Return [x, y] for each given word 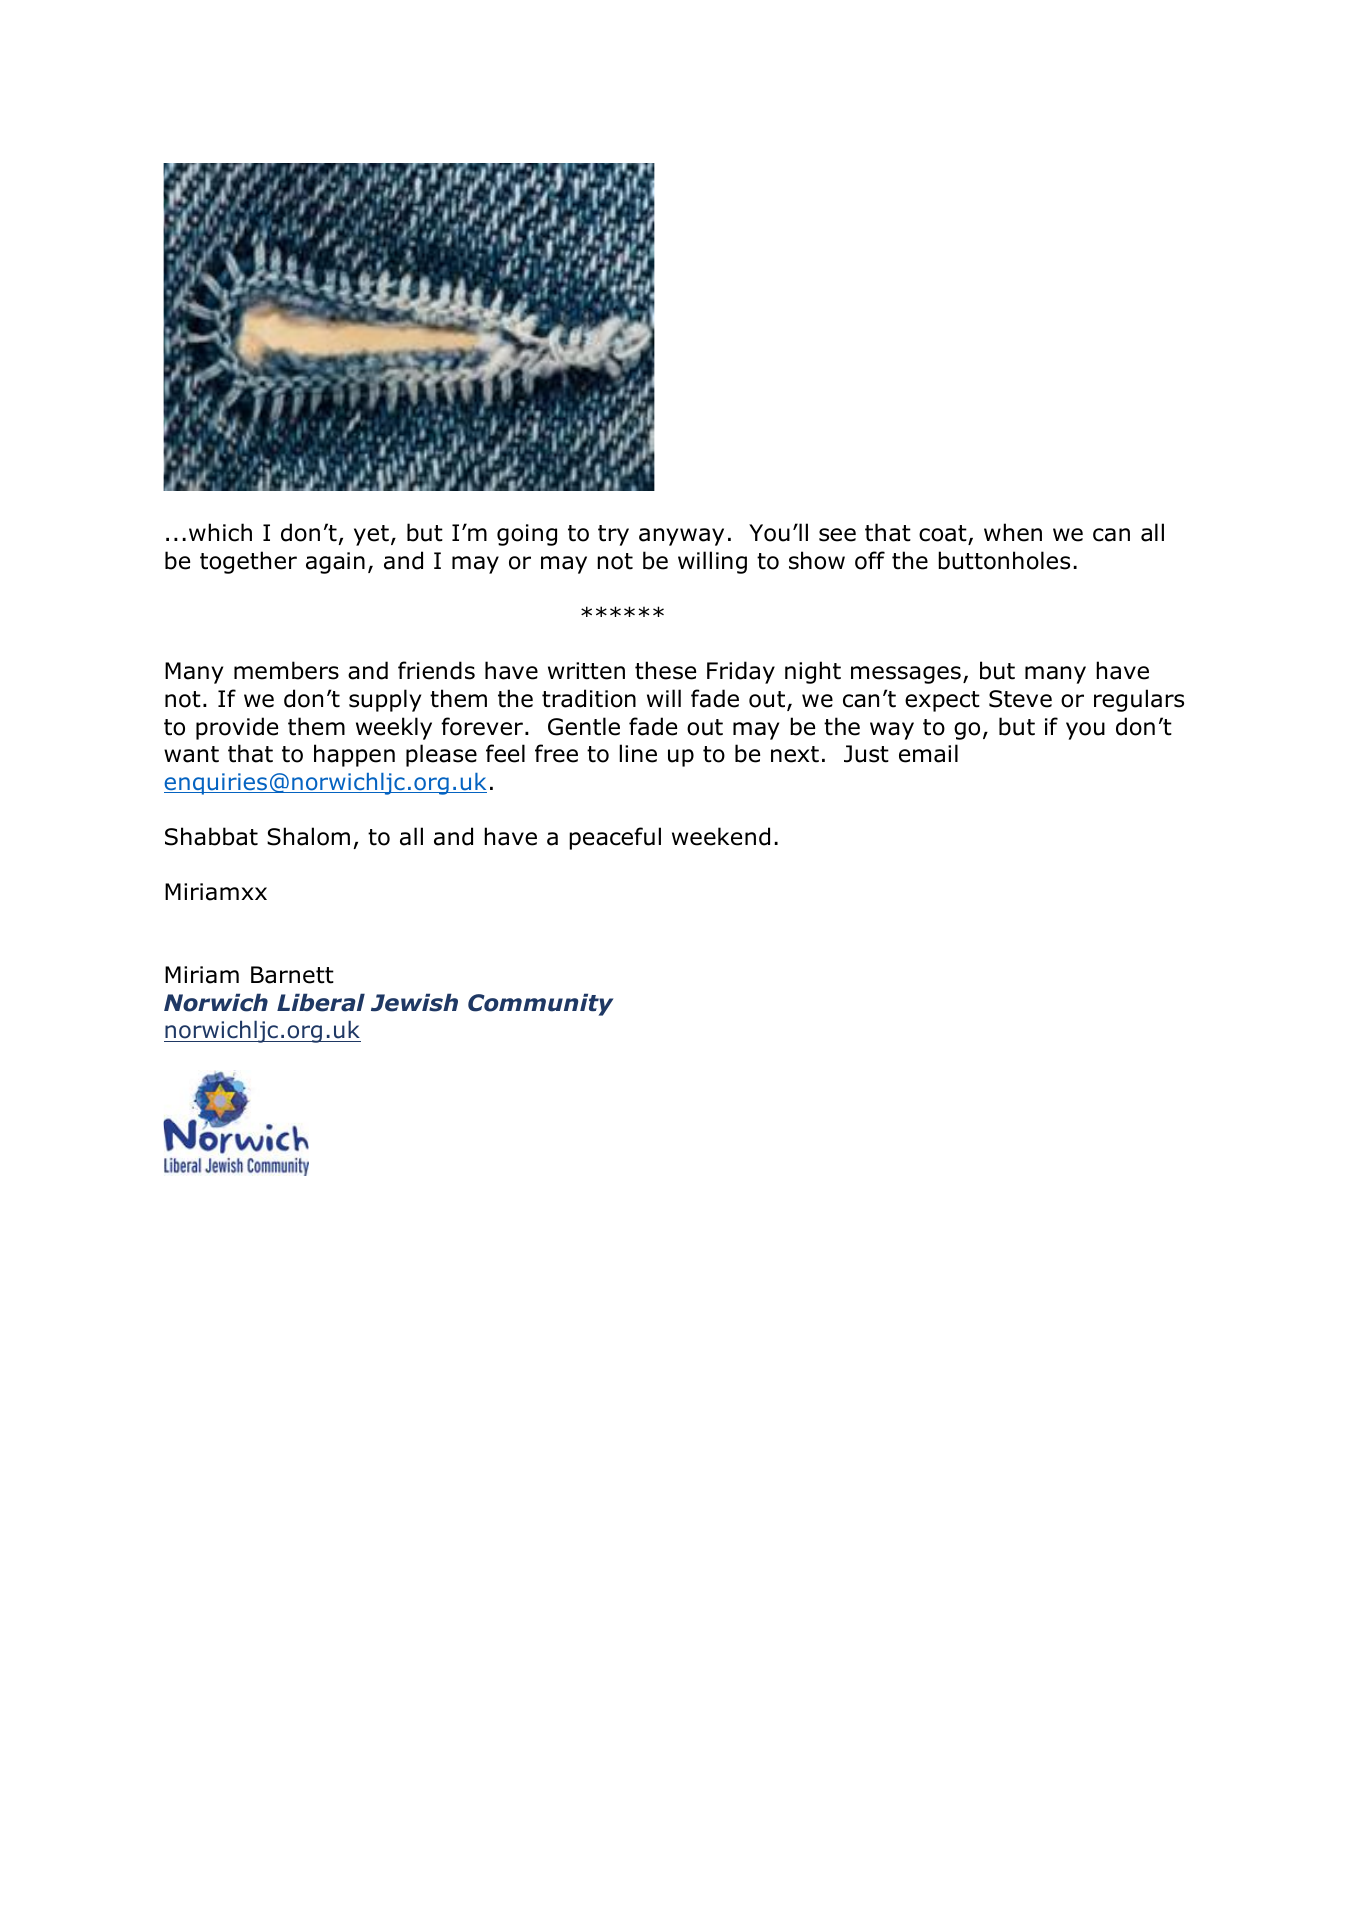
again [335, 563]
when [1013, 532]
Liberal [321, 1002]
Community [540, 1004]
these [665, 670]
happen [354, 755]
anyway [681, 537]
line [638, 753]
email [928, 753]
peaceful [615, 838]
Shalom [308, 836]
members [286, 670]
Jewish [414, 1002]
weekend [721, 836]
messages [906, 675]
